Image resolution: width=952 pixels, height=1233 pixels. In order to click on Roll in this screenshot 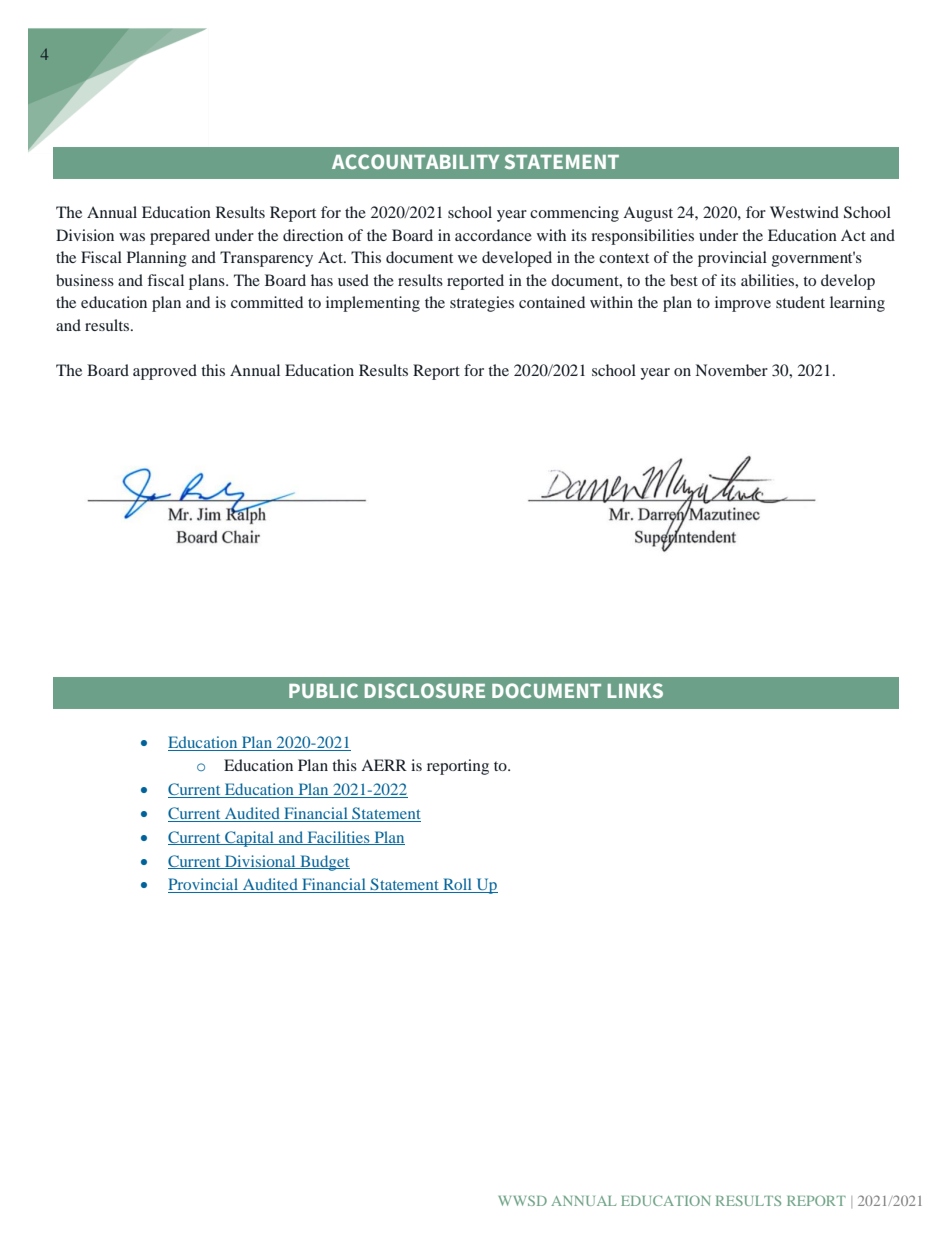, I will do `click(457, 885)`.
